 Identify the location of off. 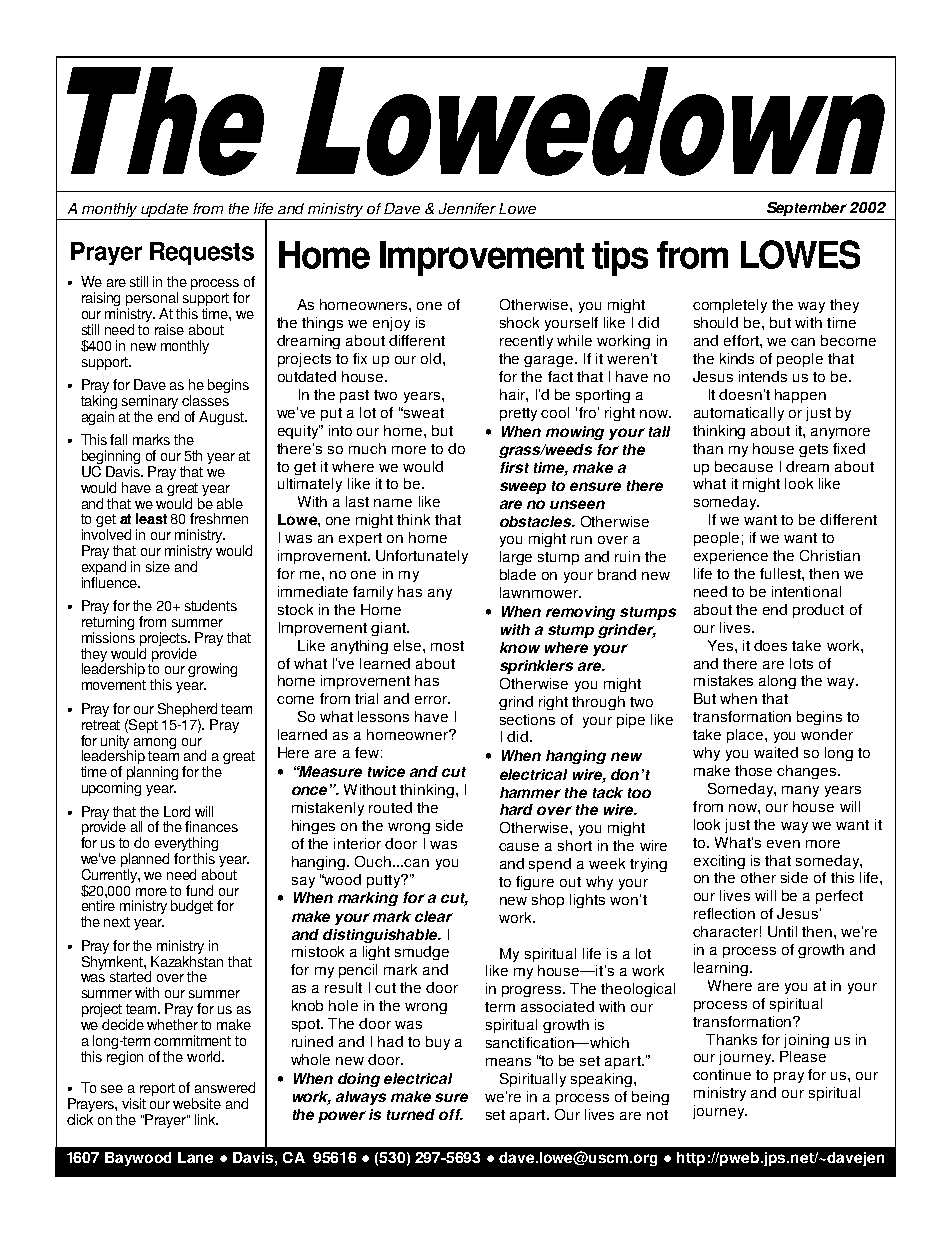
(451, 1114).
